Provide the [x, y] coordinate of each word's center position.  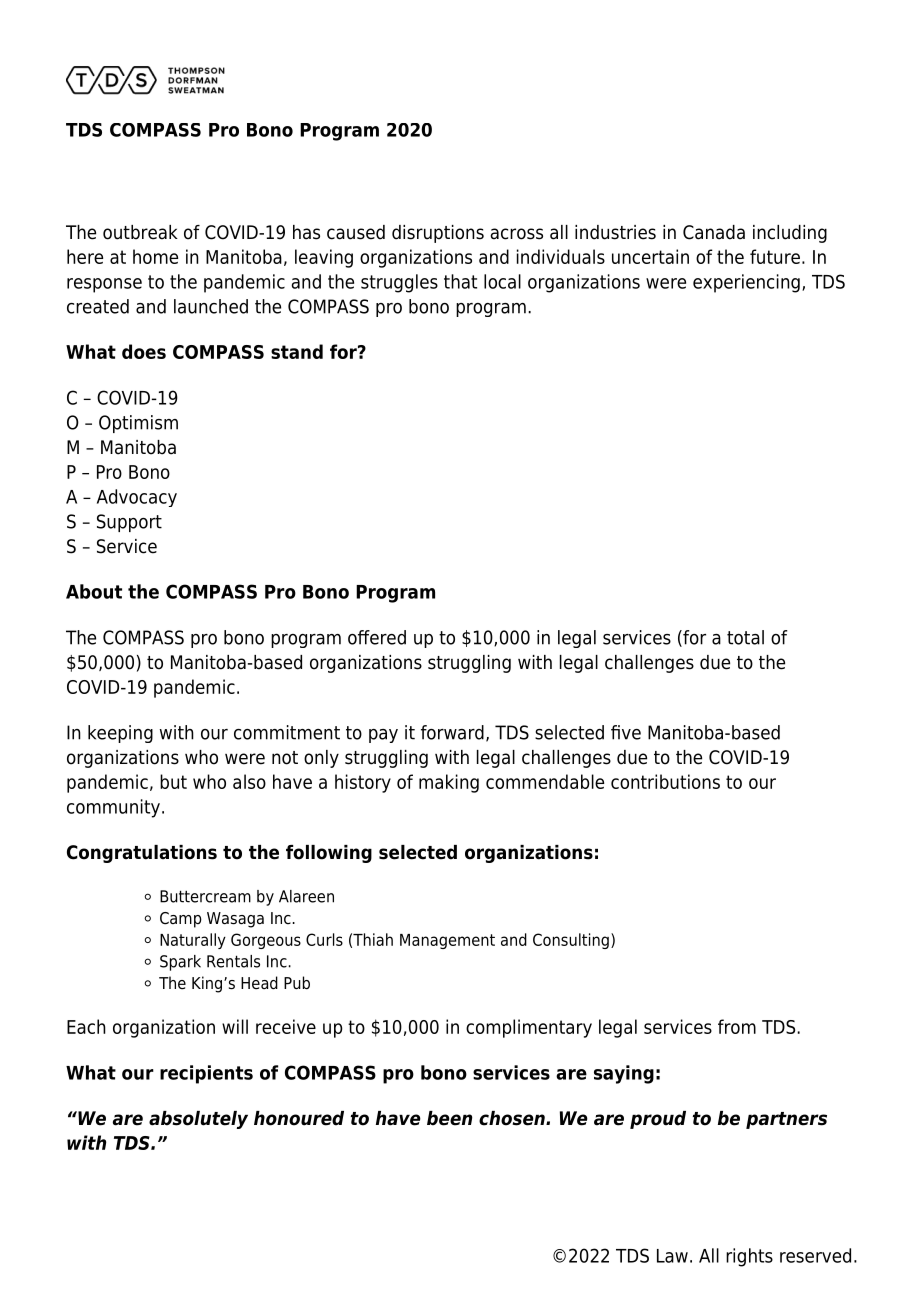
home [155, 256]
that [460, 281]
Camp [181, 920]
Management [447, 941]
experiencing [746, 283]
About [94, 591]
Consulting [571, 941]
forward [452, 732]
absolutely [198, 1120]
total [745, 637]
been [449, 1118]
